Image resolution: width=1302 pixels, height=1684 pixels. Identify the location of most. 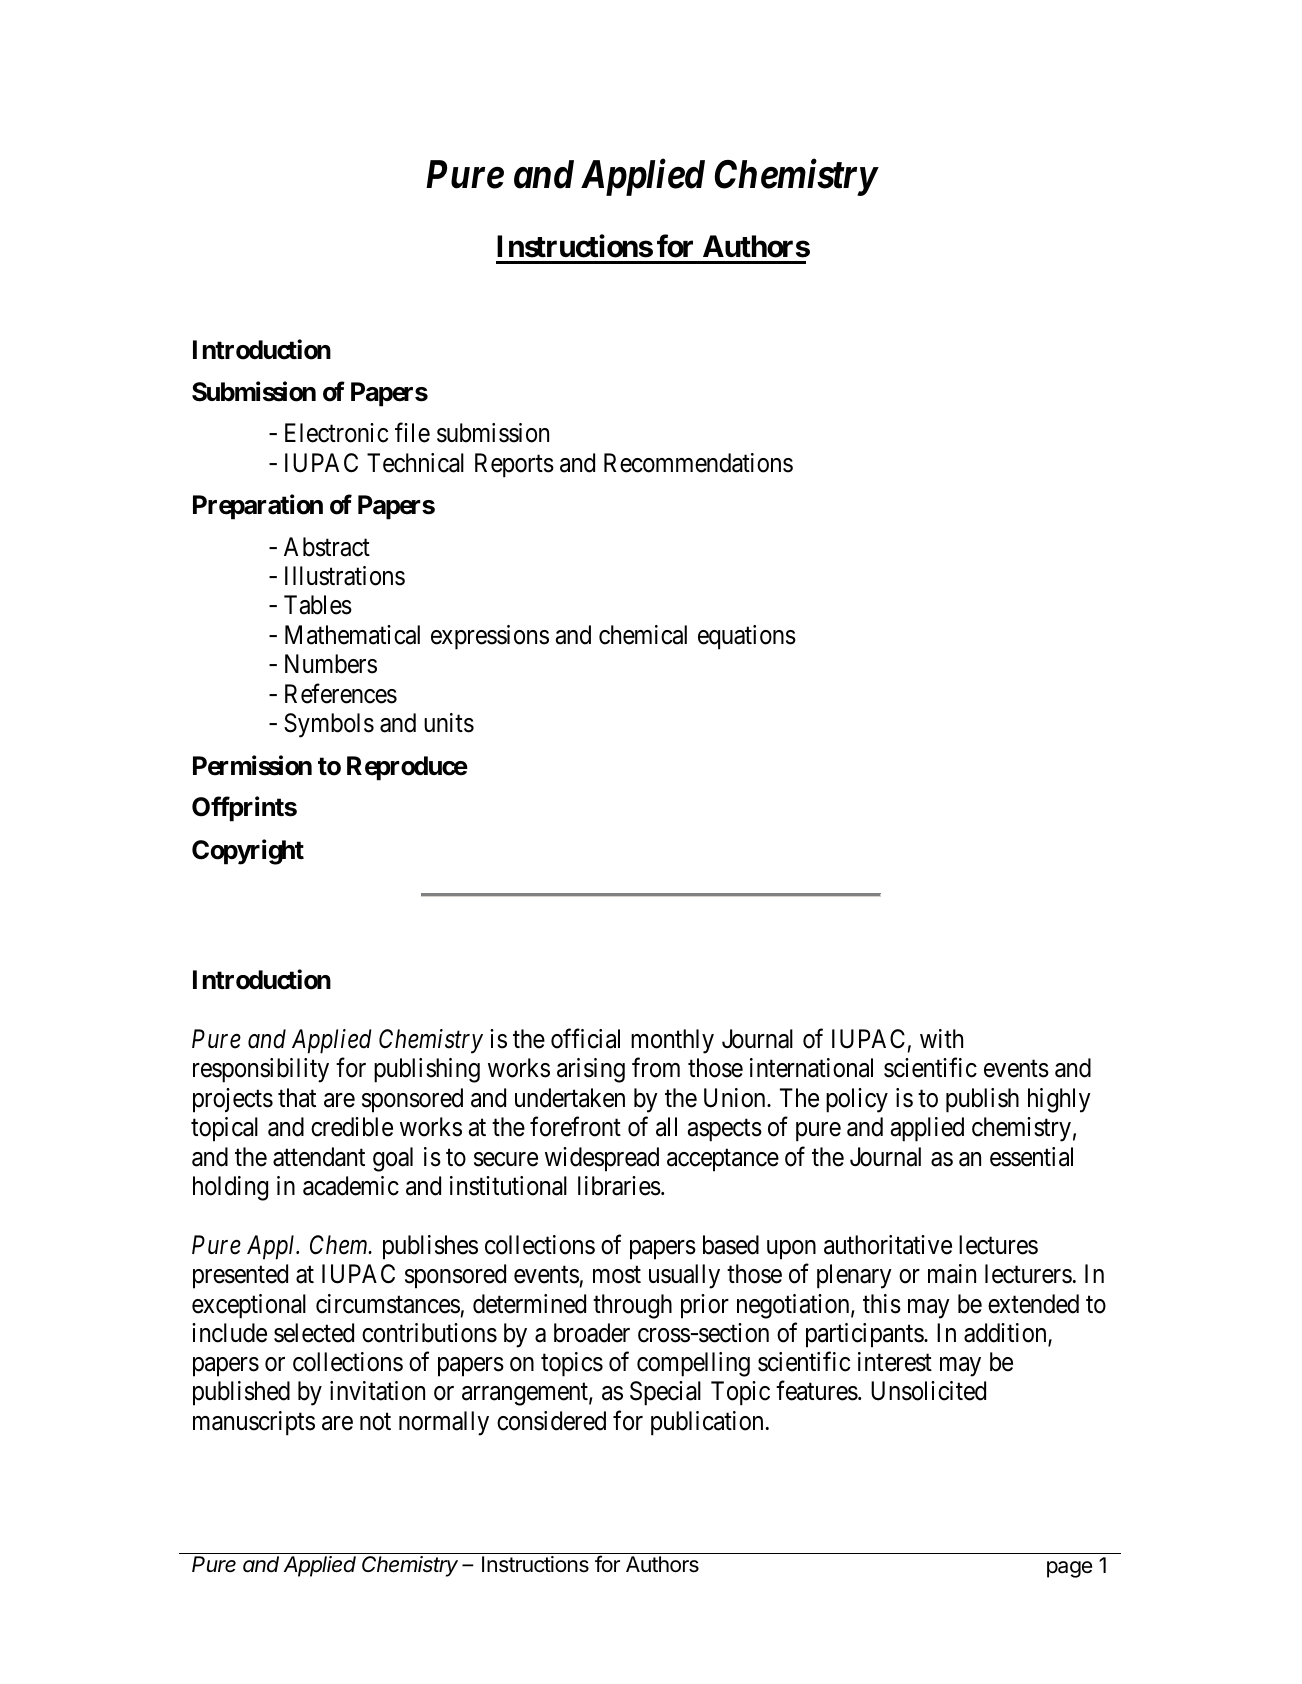
(617, 1275).
